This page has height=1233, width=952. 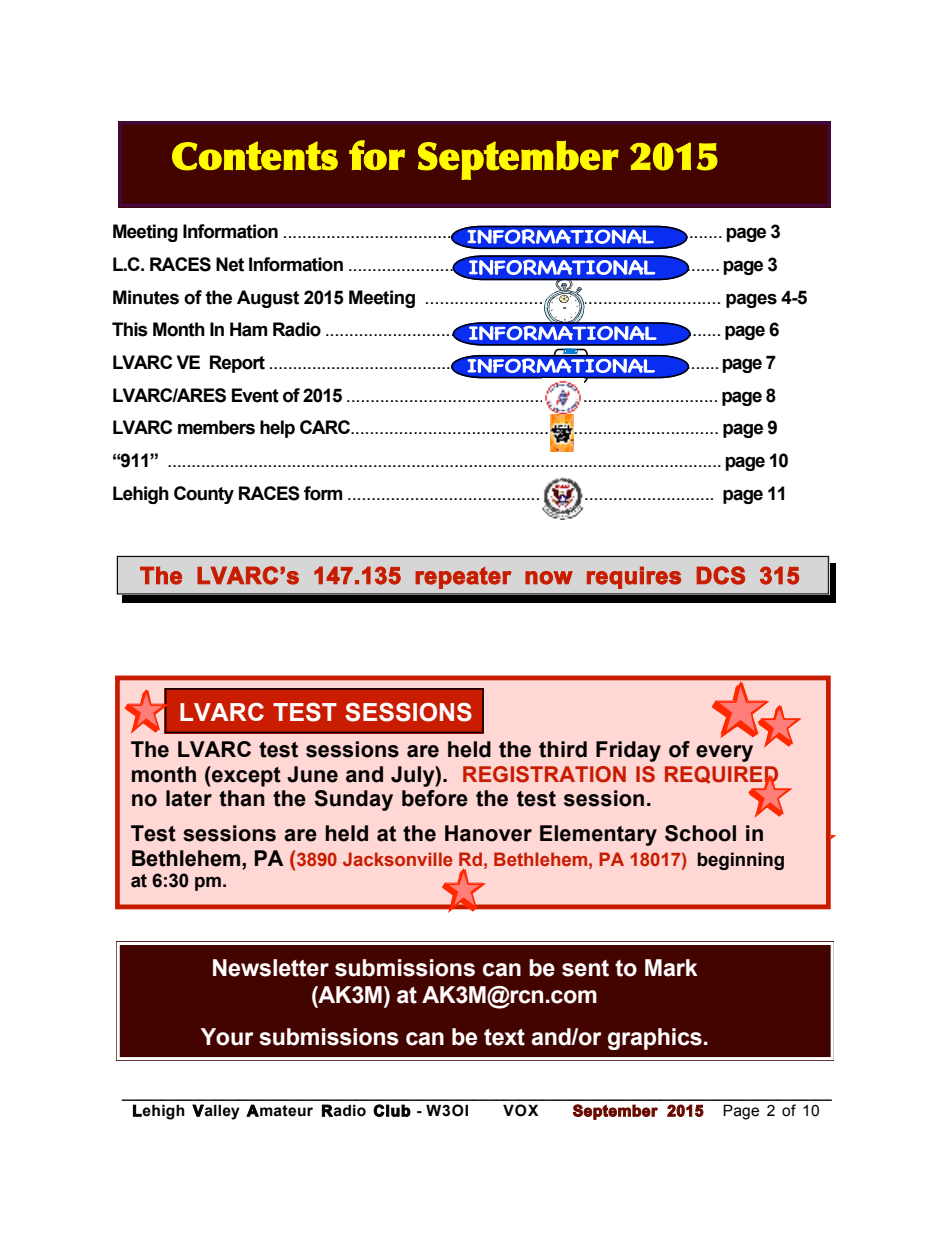 What do you see at coordinates (189, 798) in the page?
I see `later` at bounding box center [189, 798].
